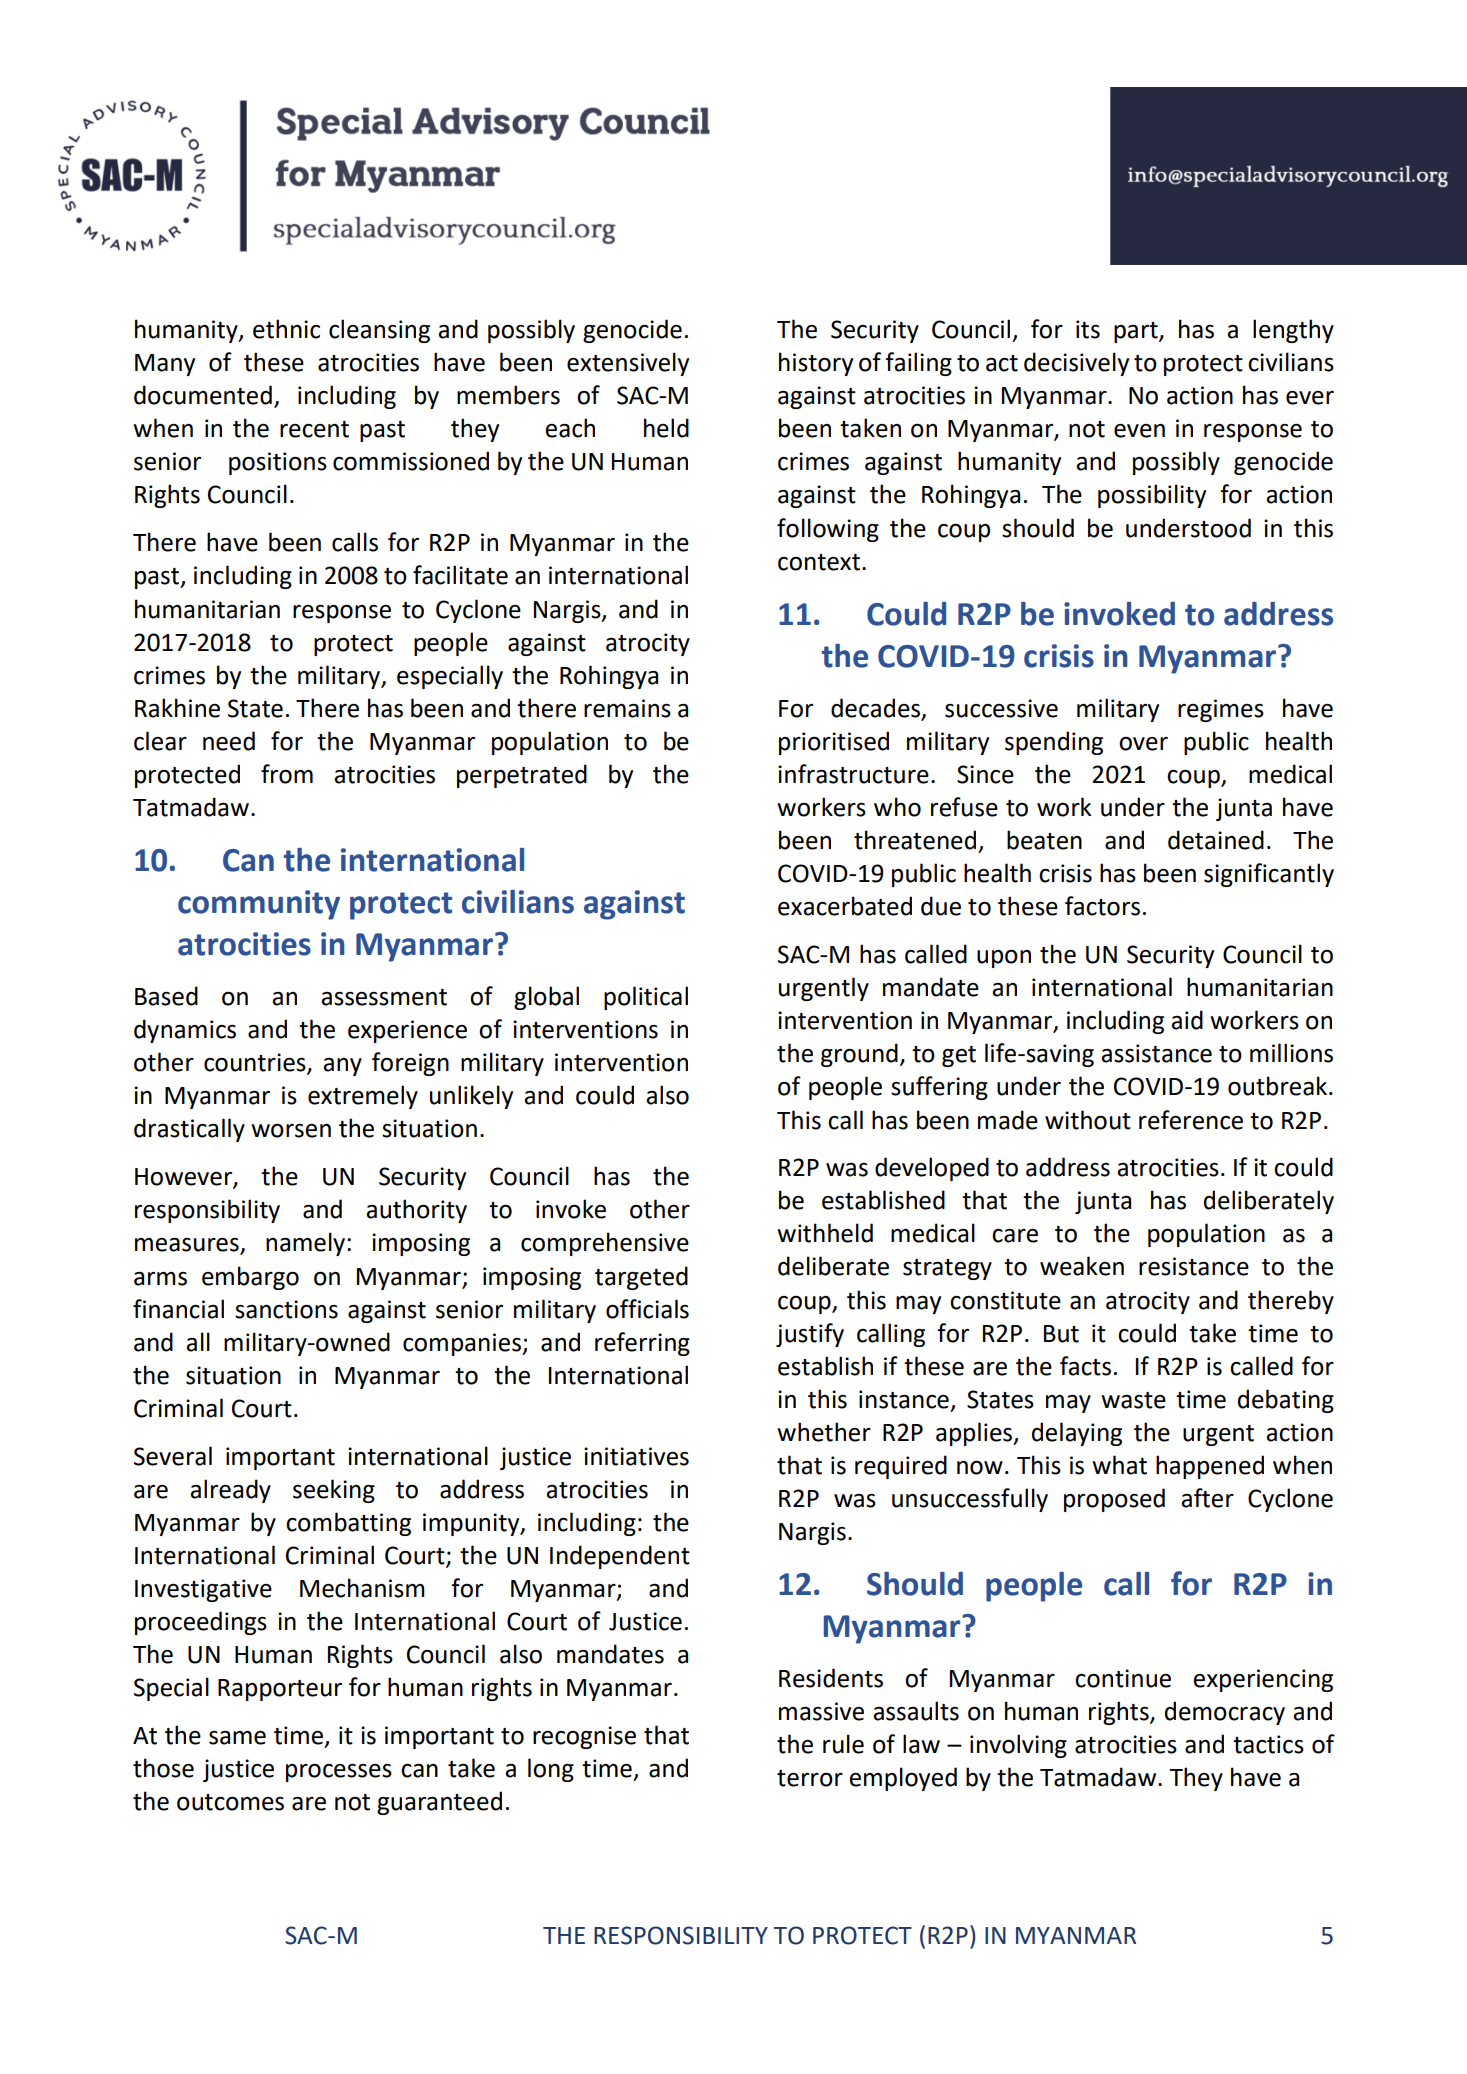 The image size is (1467, 2074). What do you see at coordinates (256, 1063) in the screenshot?
I see `countries` at bounding box center [256, 1063].
